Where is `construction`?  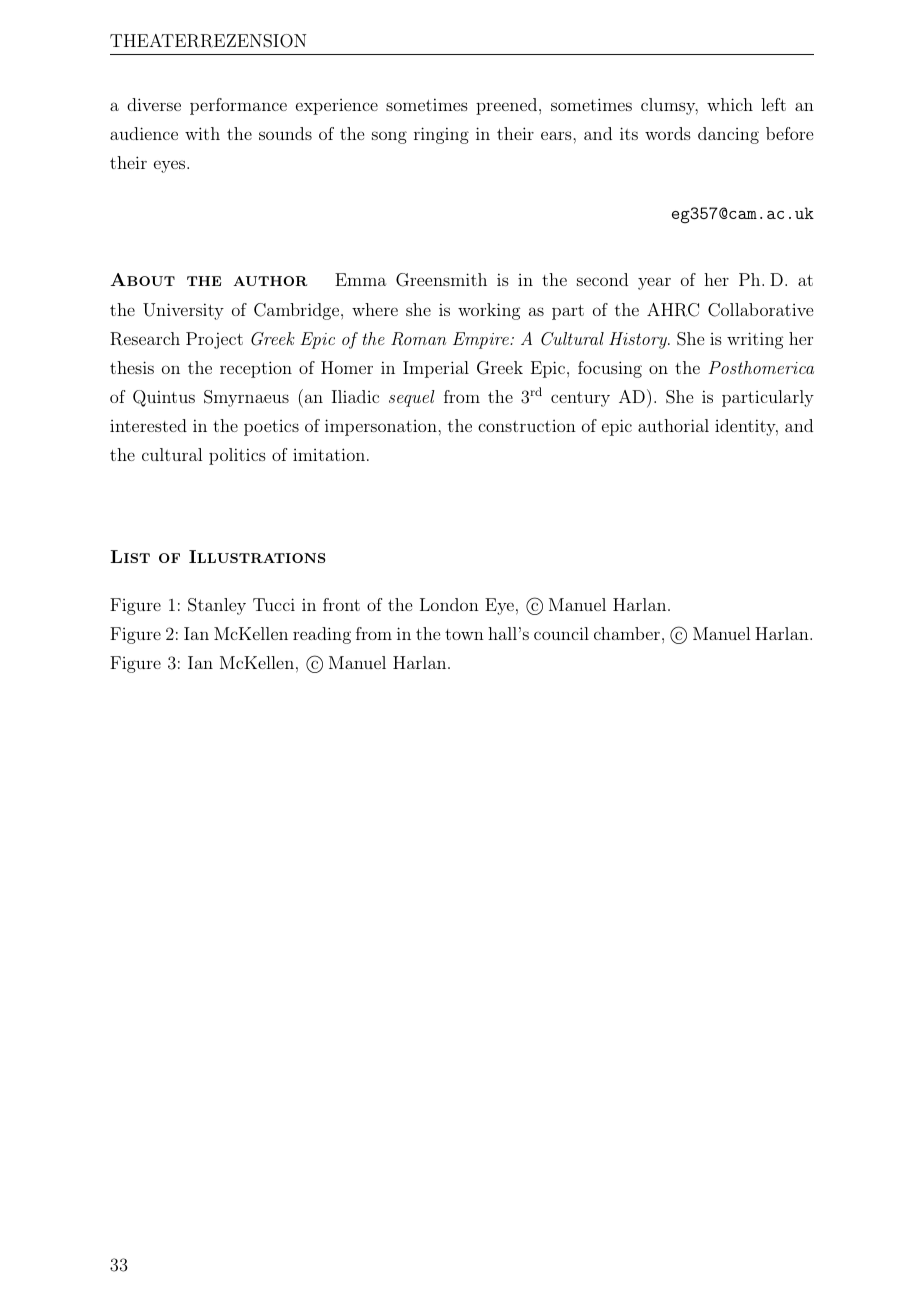 construction is located at coordinates (527, 426).
